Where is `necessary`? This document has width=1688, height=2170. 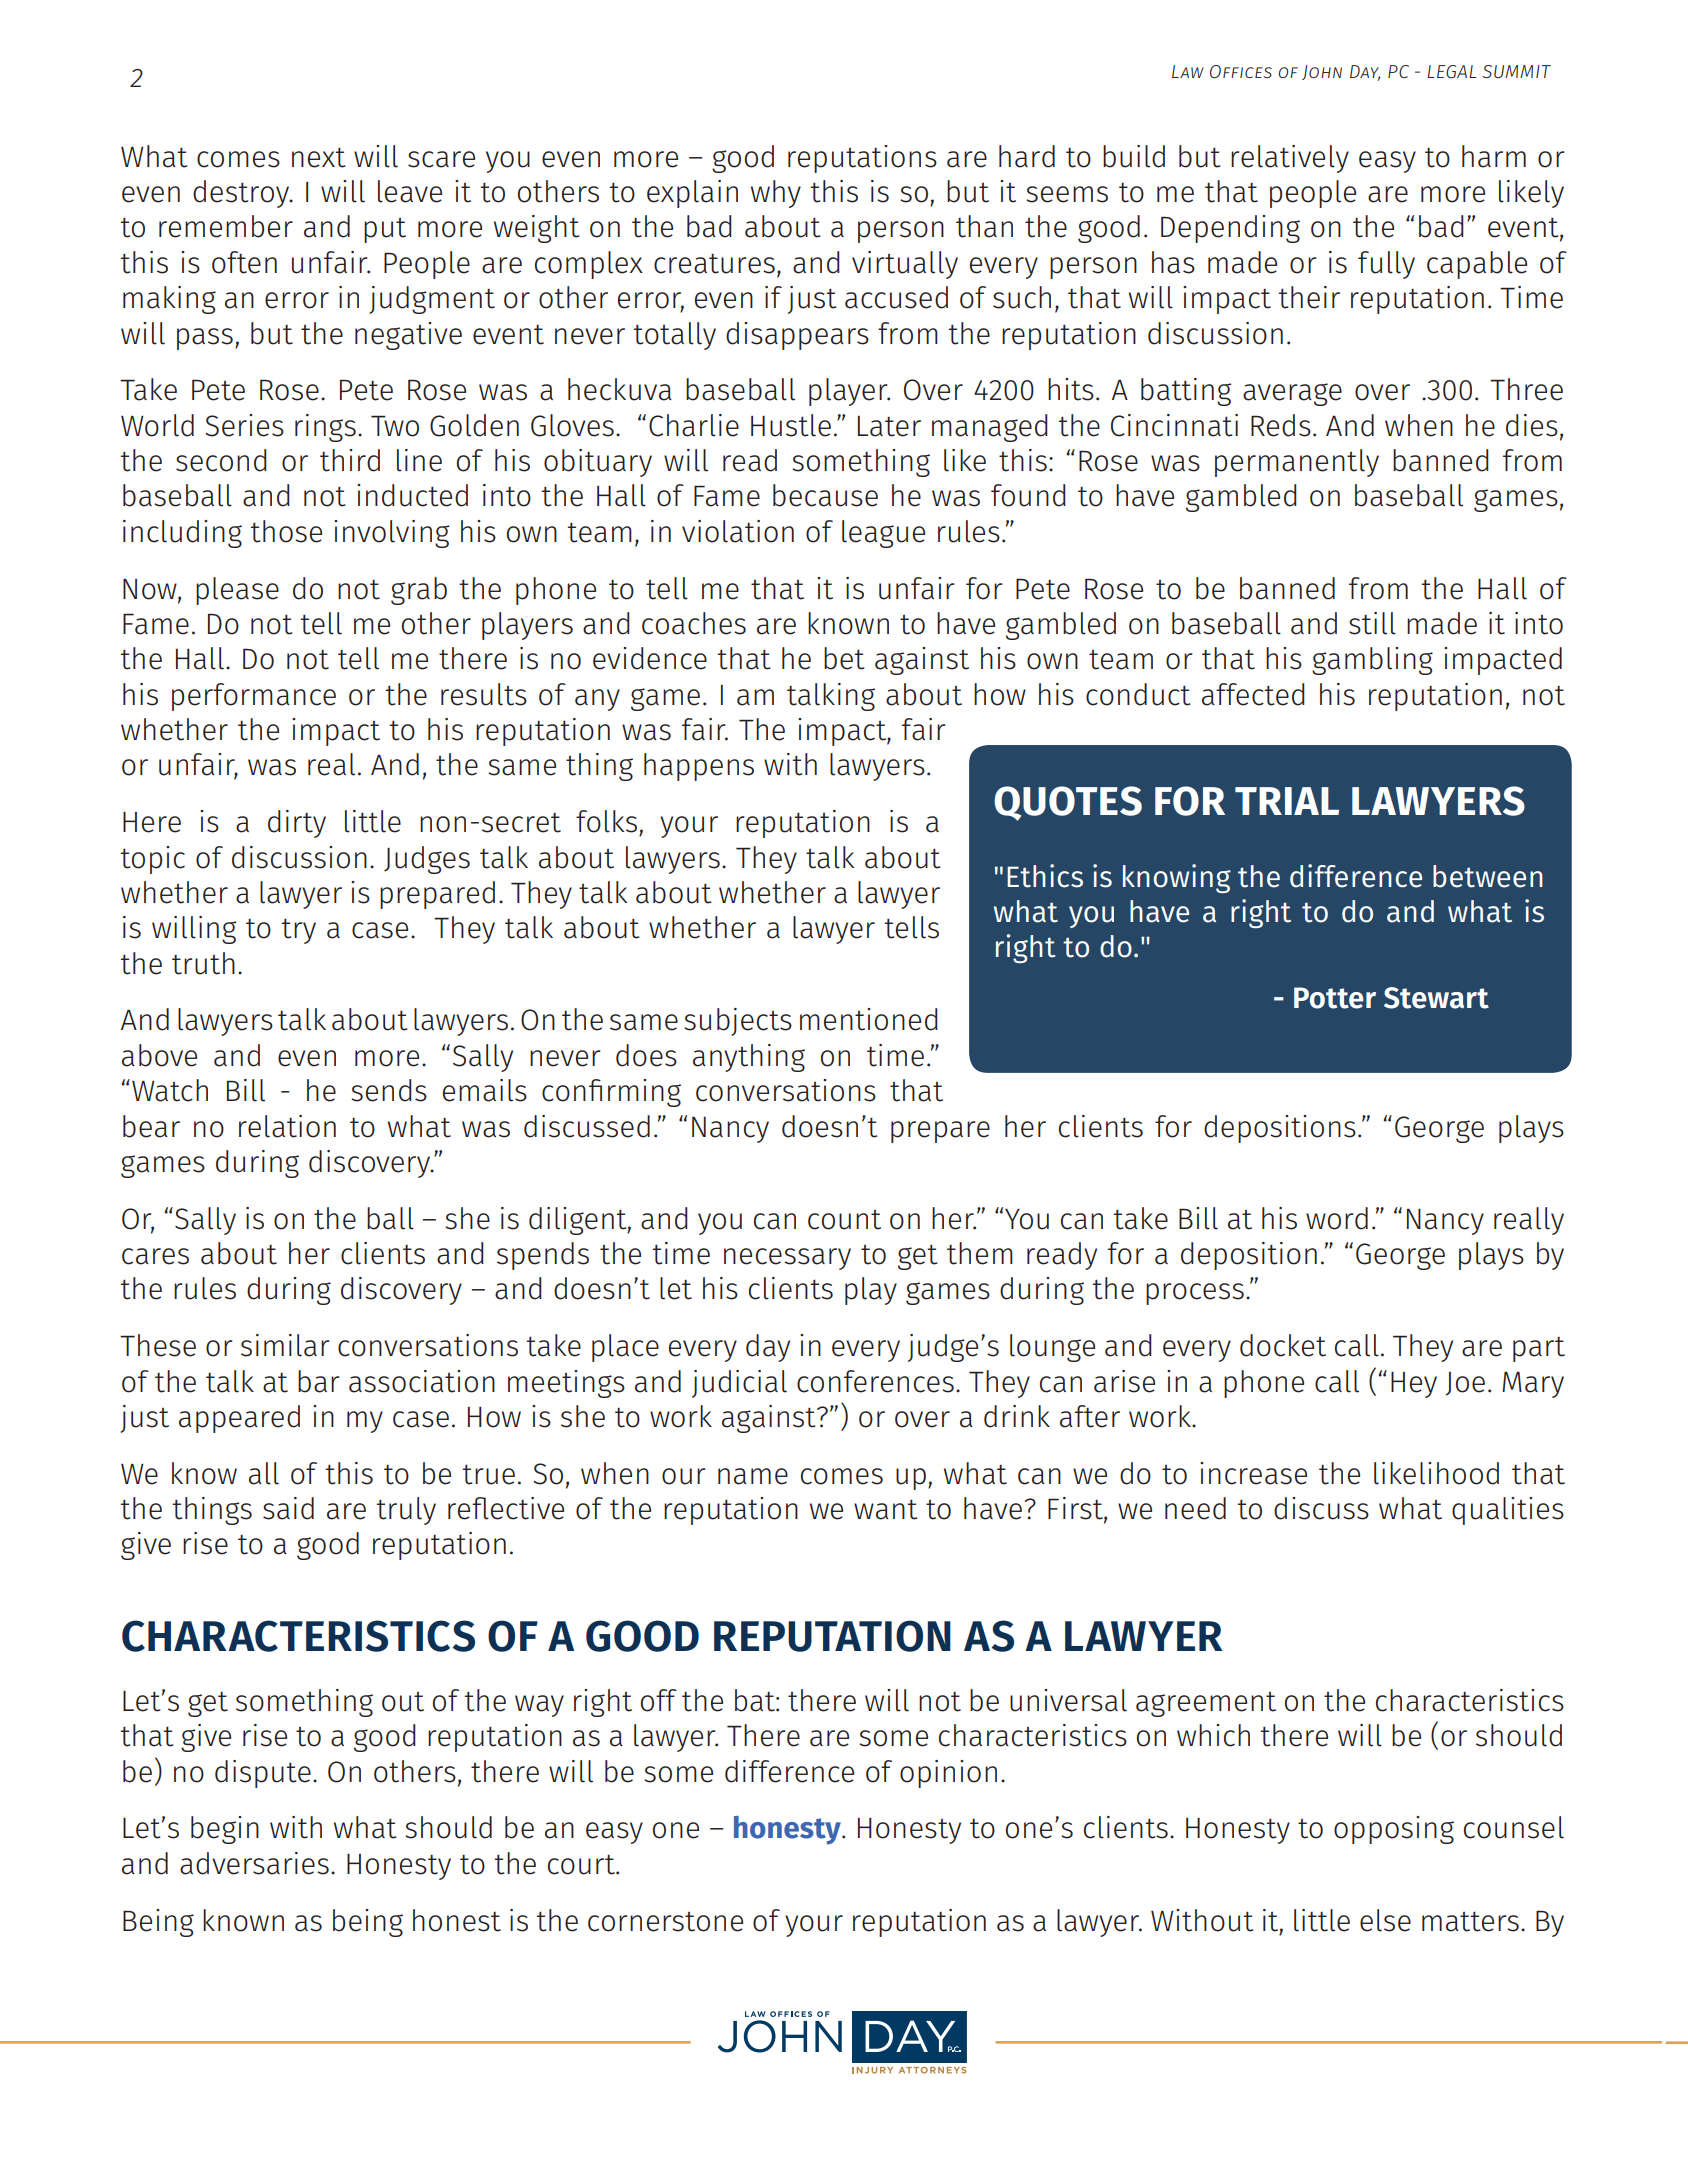 necessary is located at coordinates (787, 1259).
